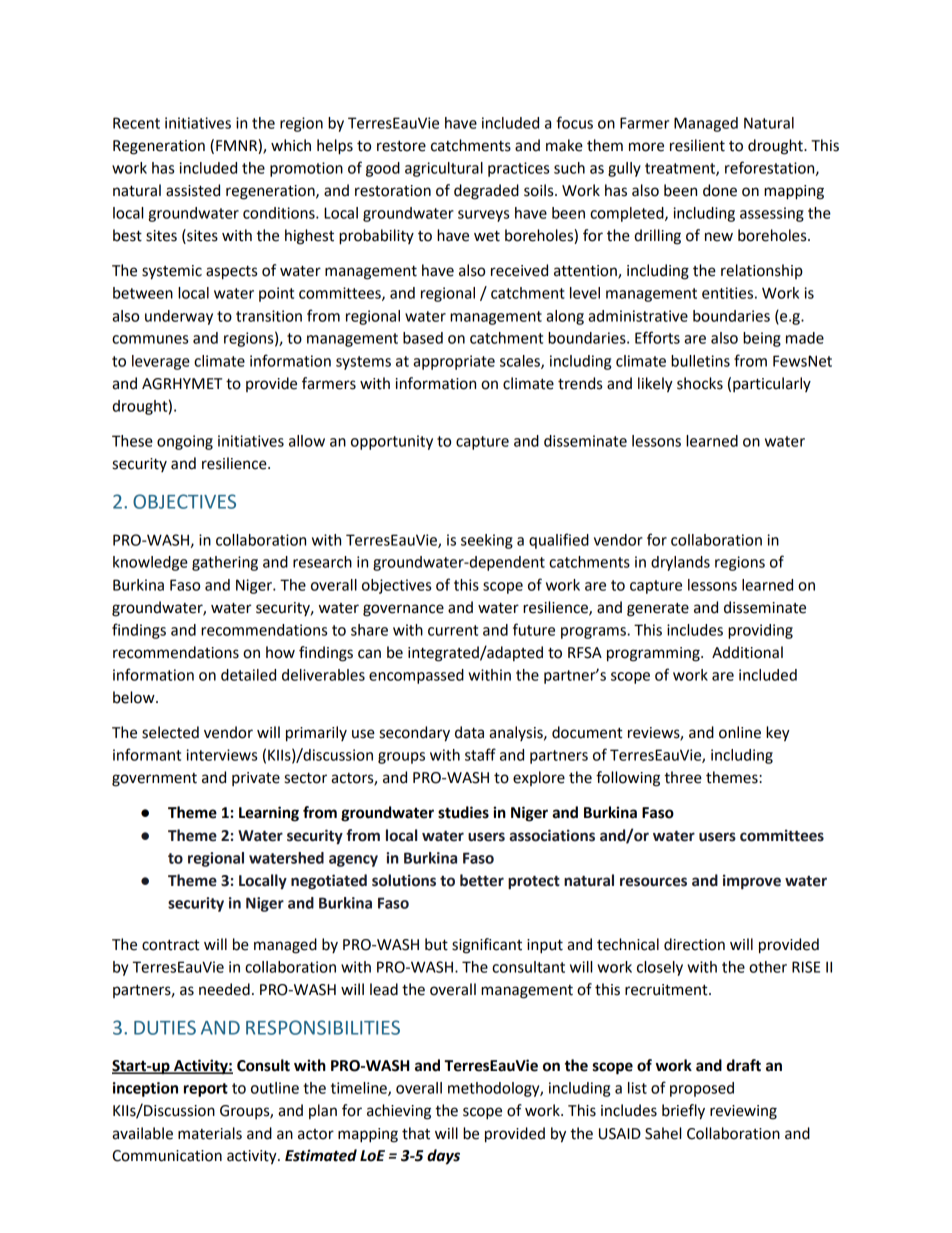  Describe the element at coordinates (248, 675) in the image. I see `detailed` at that location.
